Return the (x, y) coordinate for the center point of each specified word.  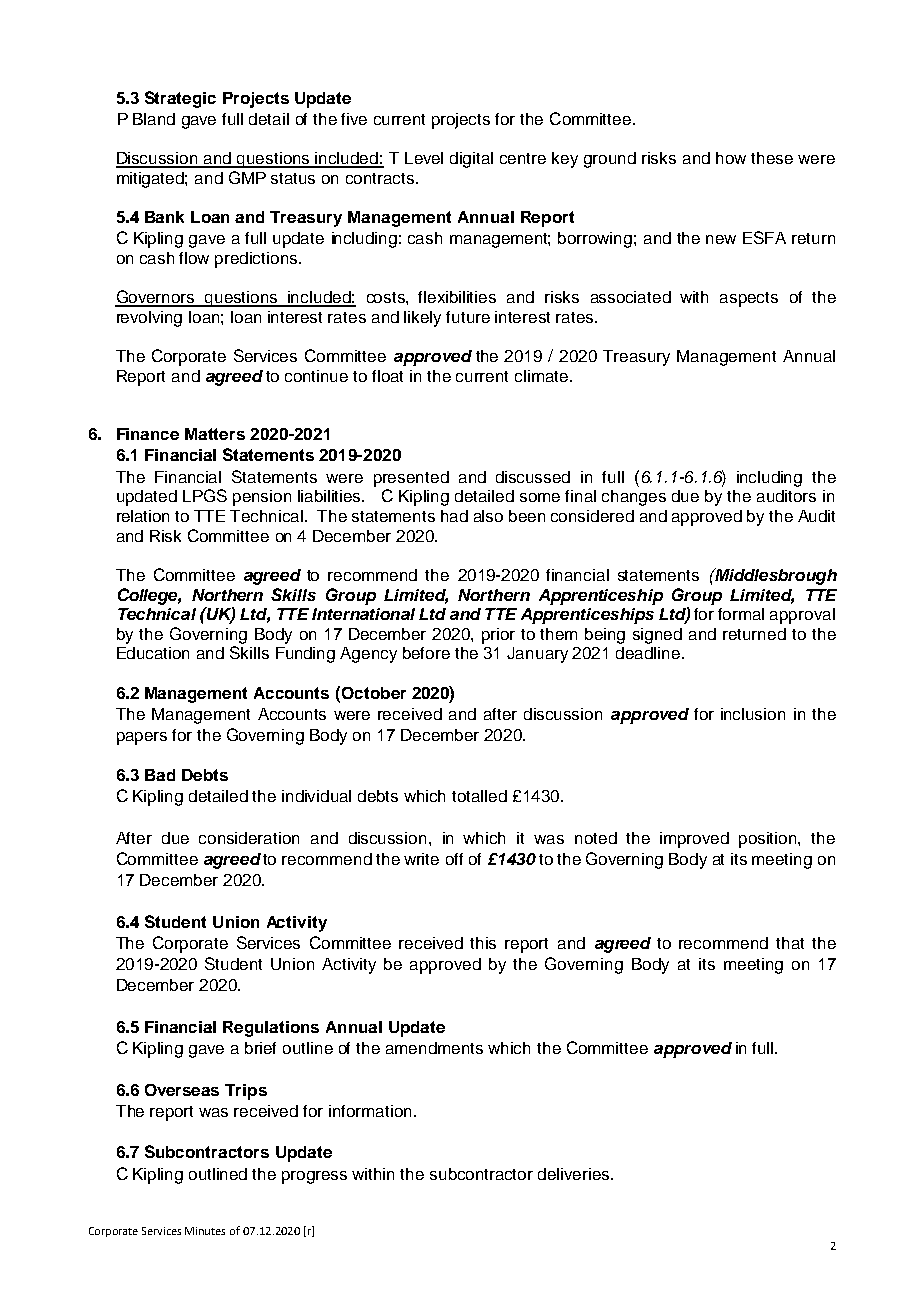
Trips (246, 1092)
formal (741, 614)
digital (471, 160)
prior (498, 636)
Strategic (180, 99)
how (731, 158)
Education (153, 653)
